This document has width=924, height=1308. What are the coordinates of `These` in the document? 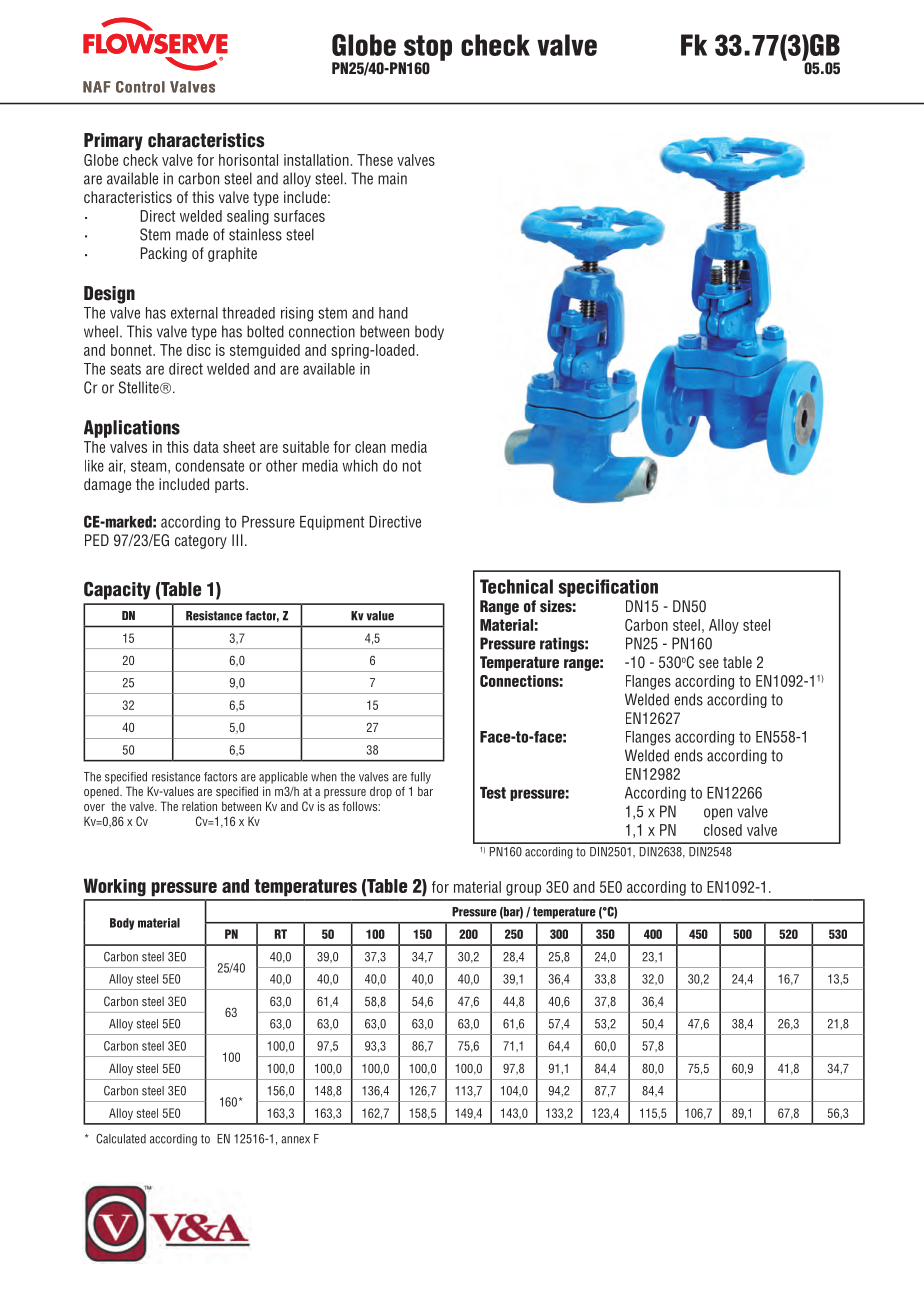 It's located at (375, 160).
